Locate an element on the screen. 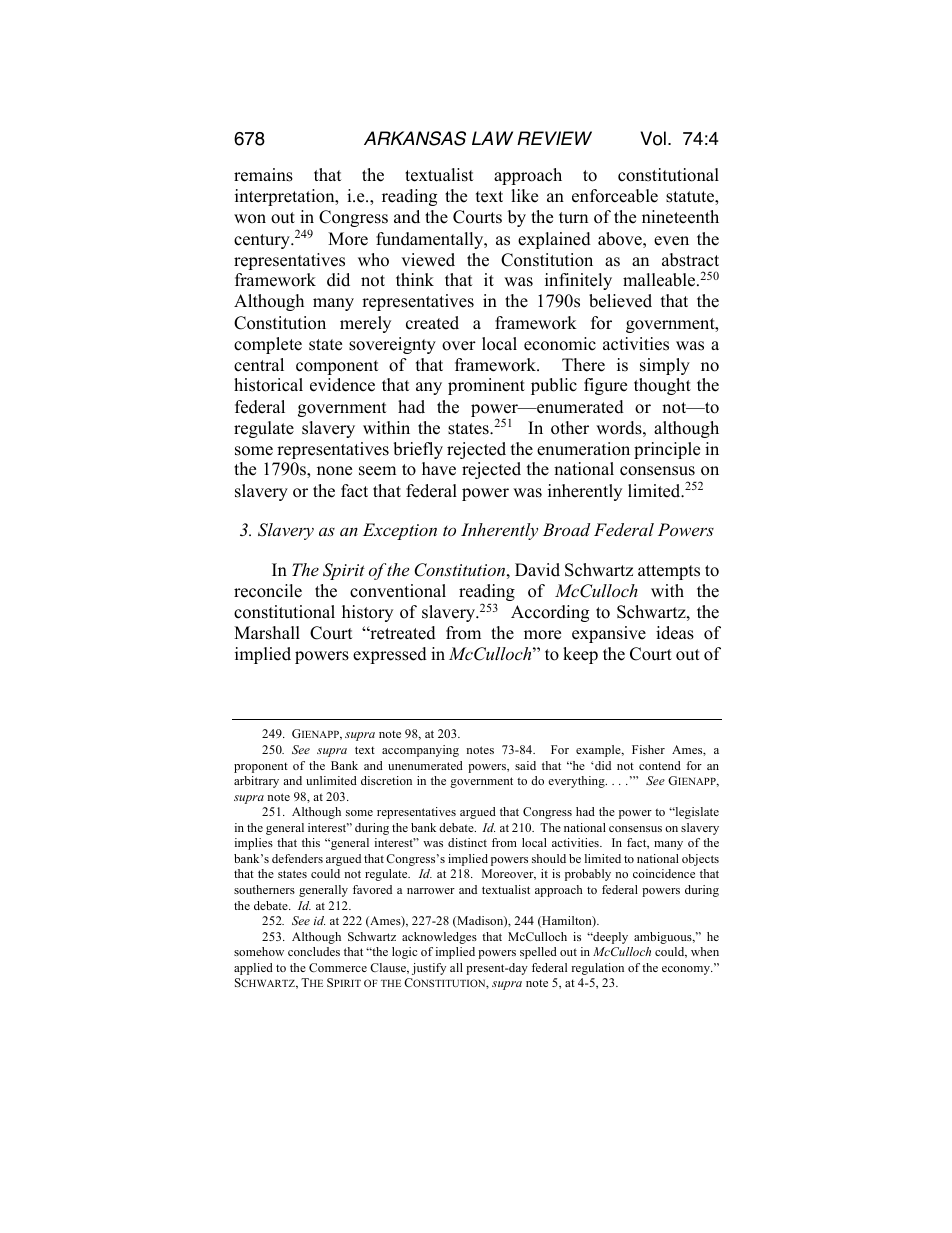 The image size is (952, 1233). historical is located at coordinates (268, 385).
